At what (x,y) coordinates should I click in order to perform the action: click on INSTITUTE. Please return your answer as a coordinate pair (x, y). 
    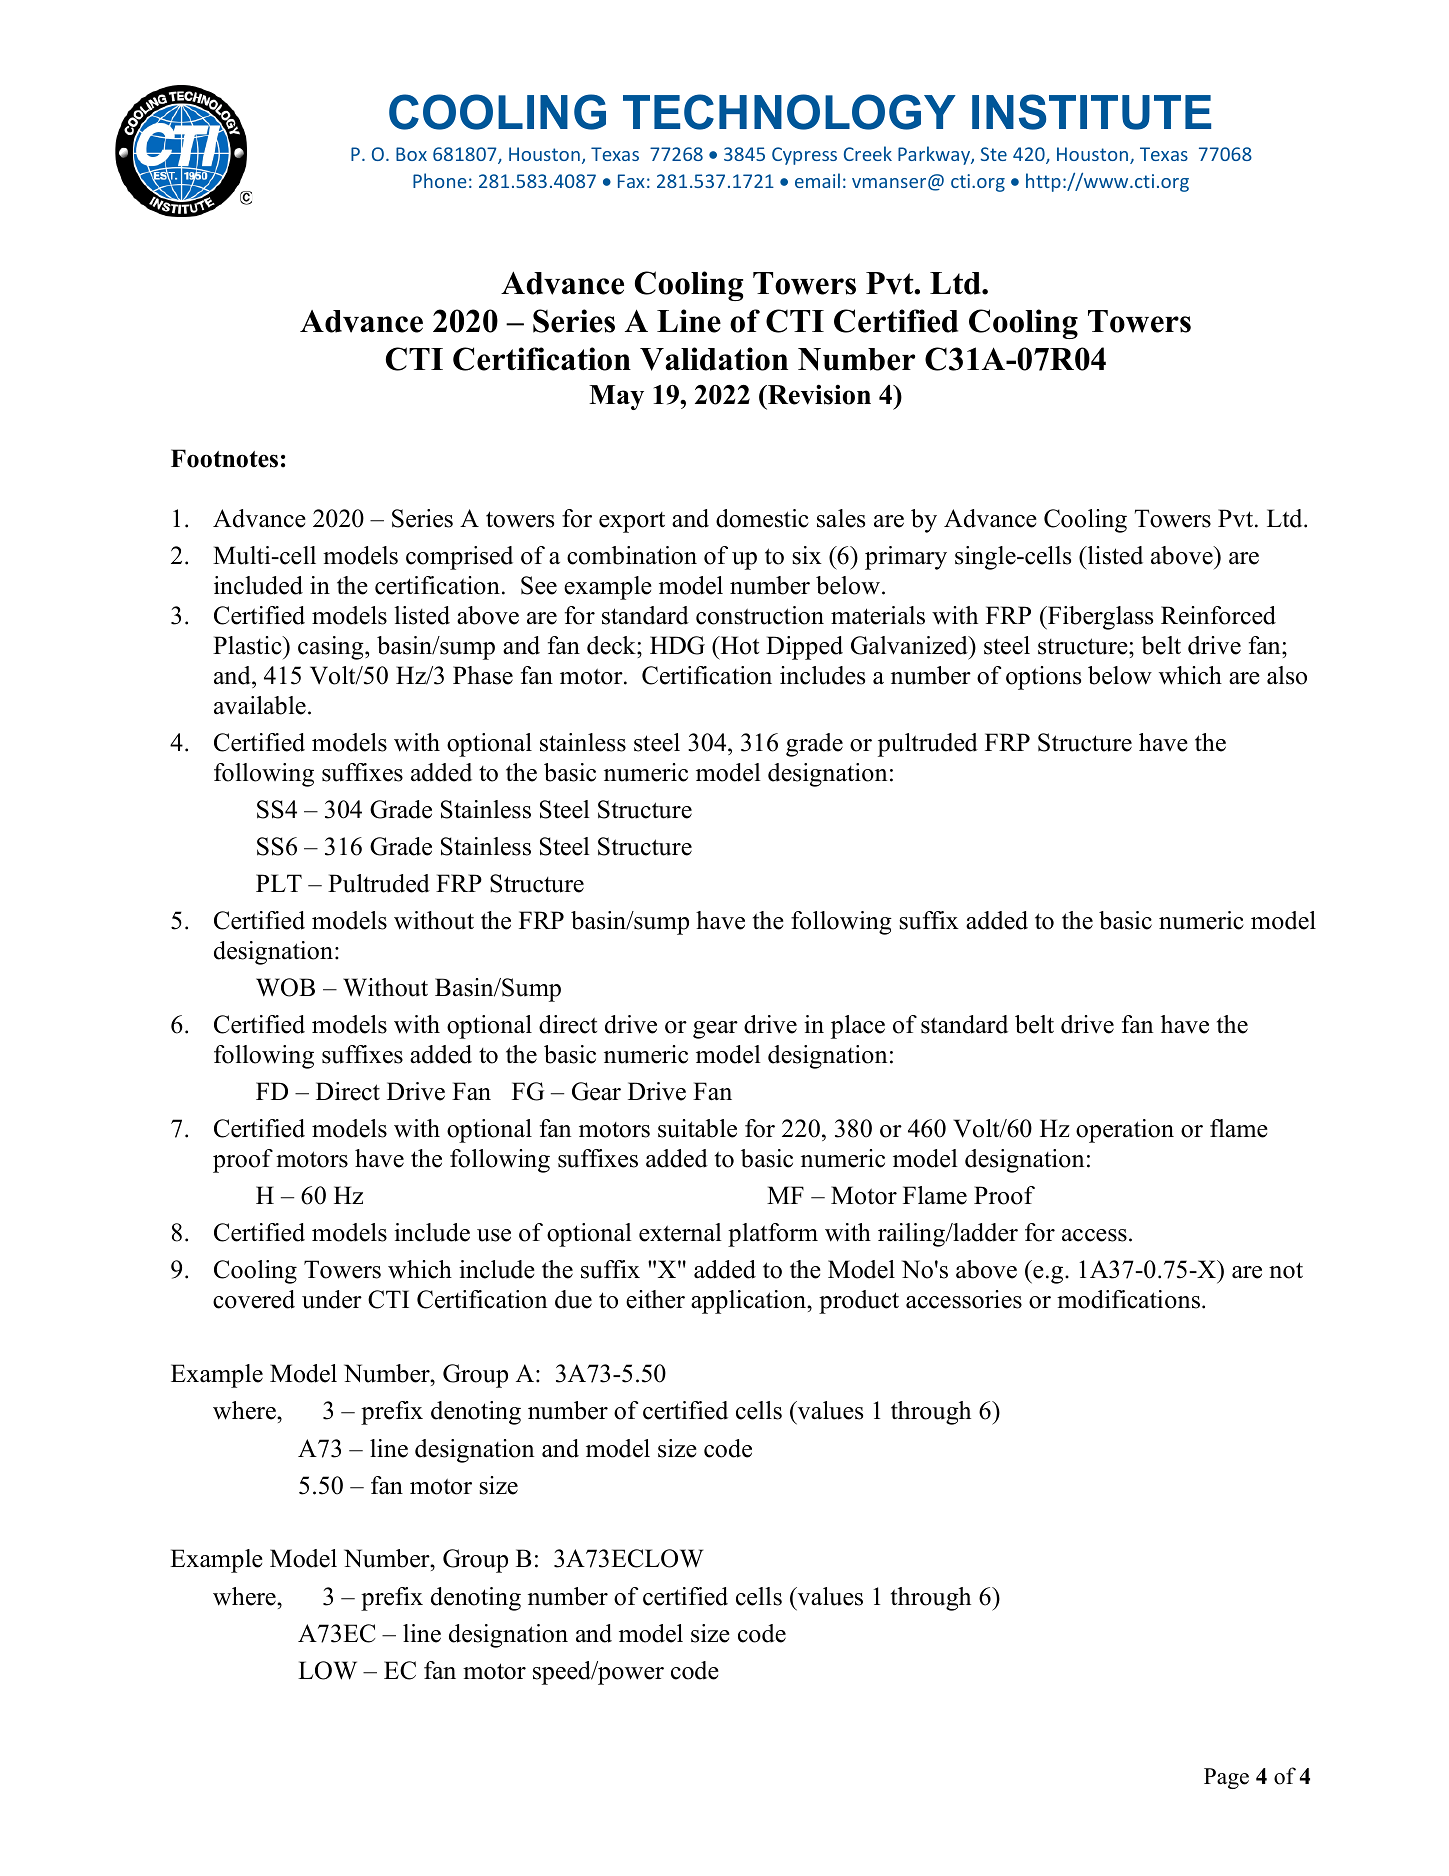
    Looking at the image, I should click on (1091, 112).
